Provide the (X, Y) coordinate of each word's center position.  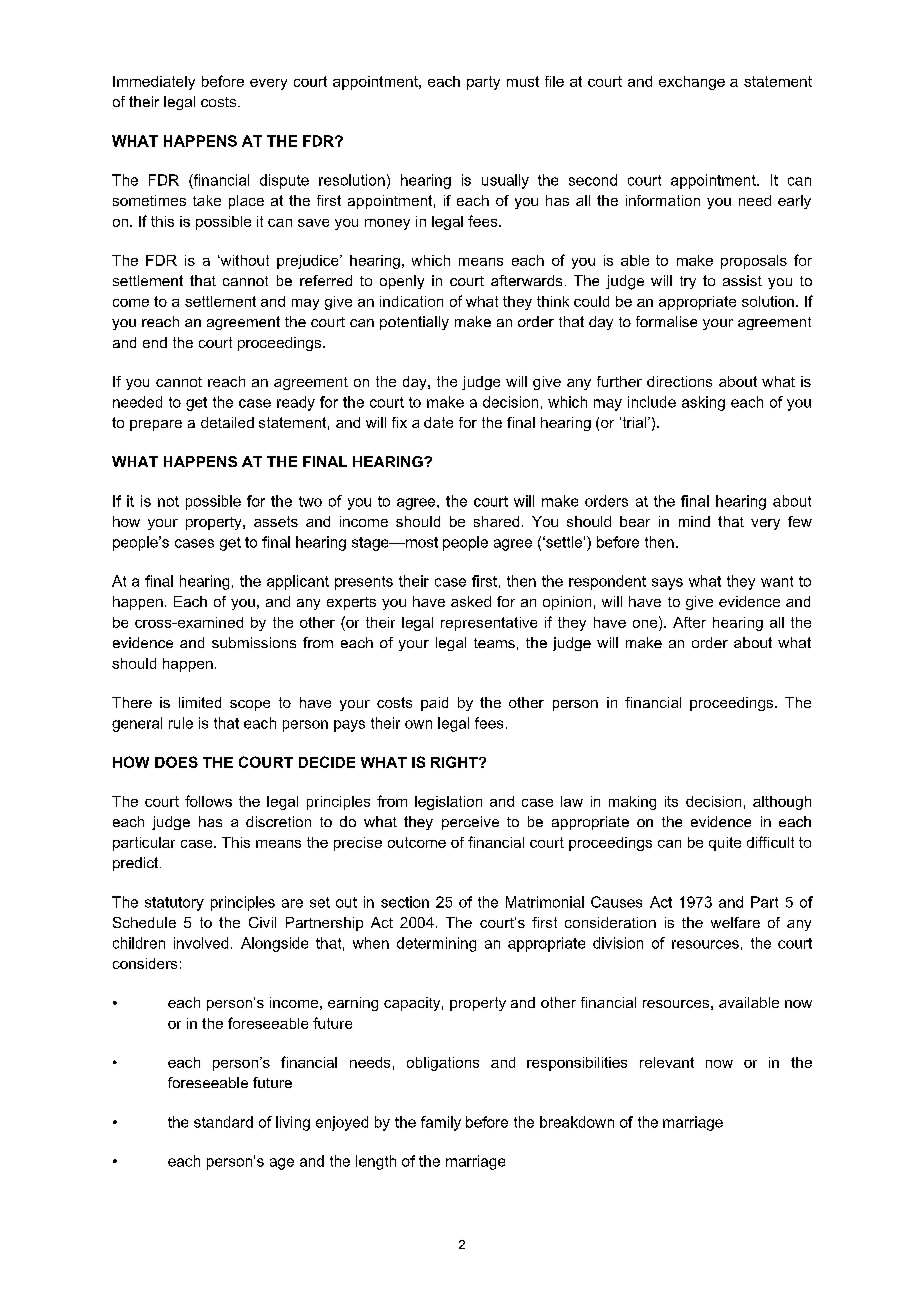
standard (223, 1122)
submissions (254, 642)
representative (489, 624)
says (667, 584)
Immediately (154, 83)
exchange (692, 83)
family (441, 1123)
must (523, 81)
